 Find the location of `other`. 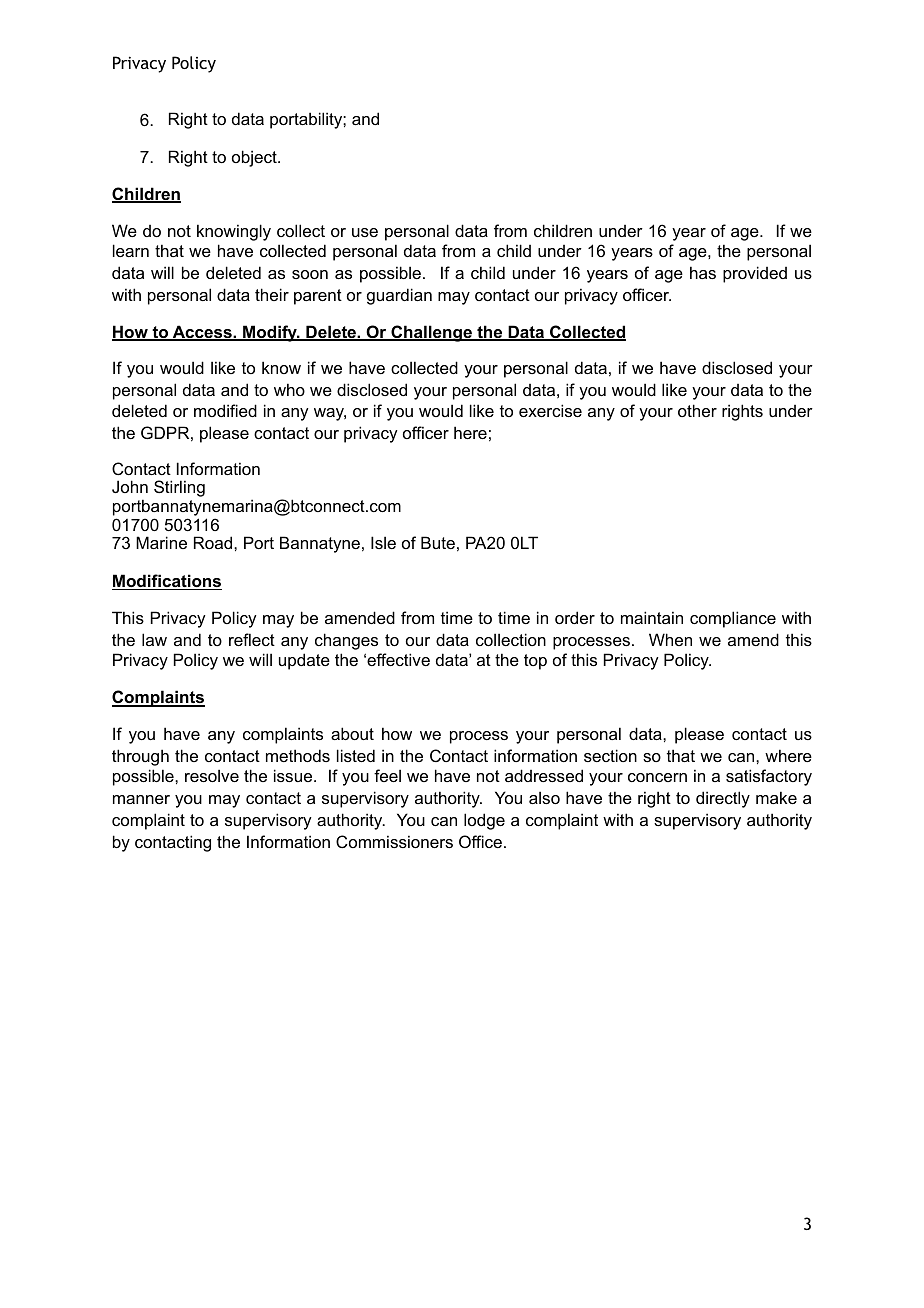

other is located at coordinates (697, 410).
